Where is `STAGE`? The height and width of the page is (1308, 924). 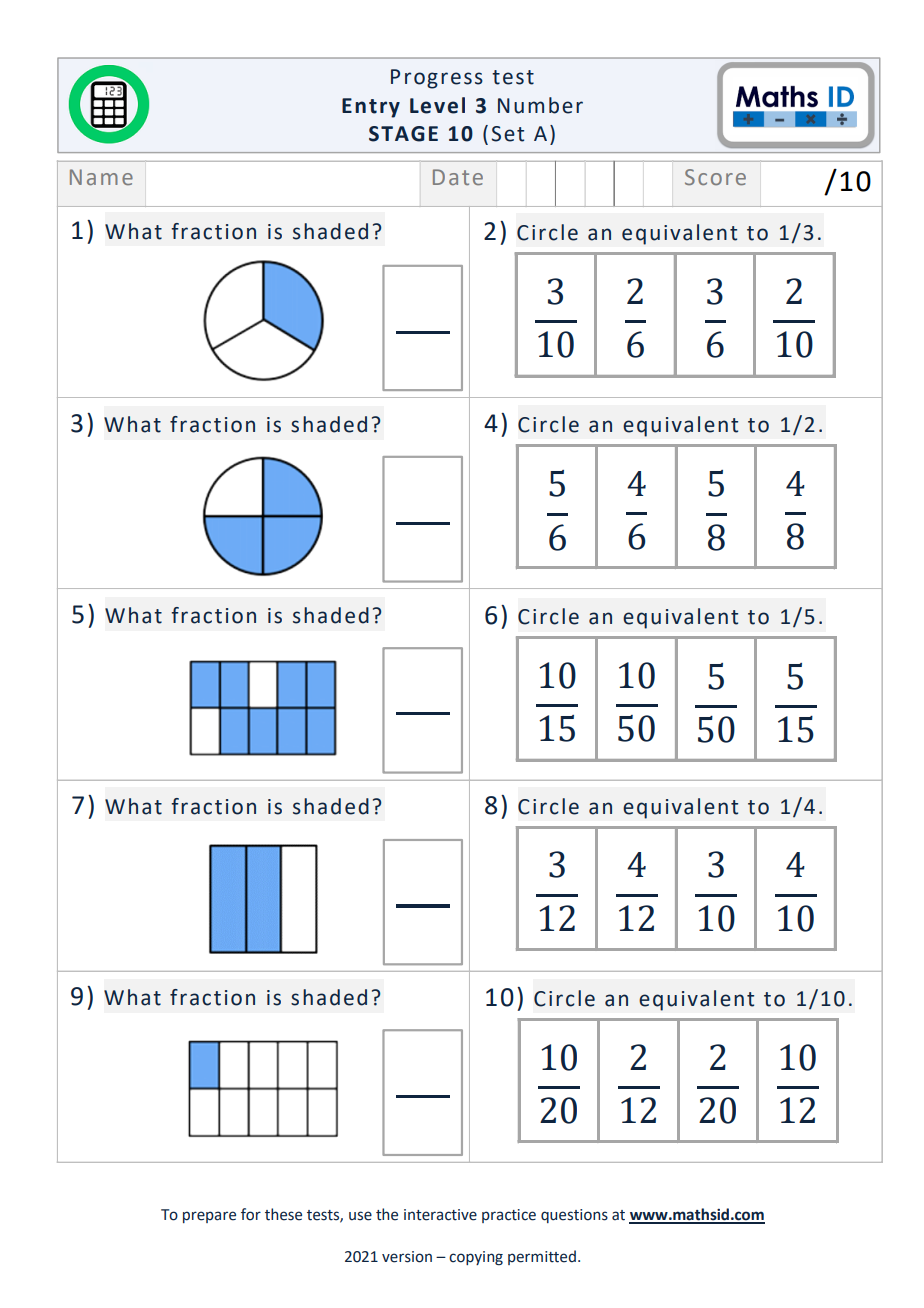
STAGE is located at coordinates (403, 134).
